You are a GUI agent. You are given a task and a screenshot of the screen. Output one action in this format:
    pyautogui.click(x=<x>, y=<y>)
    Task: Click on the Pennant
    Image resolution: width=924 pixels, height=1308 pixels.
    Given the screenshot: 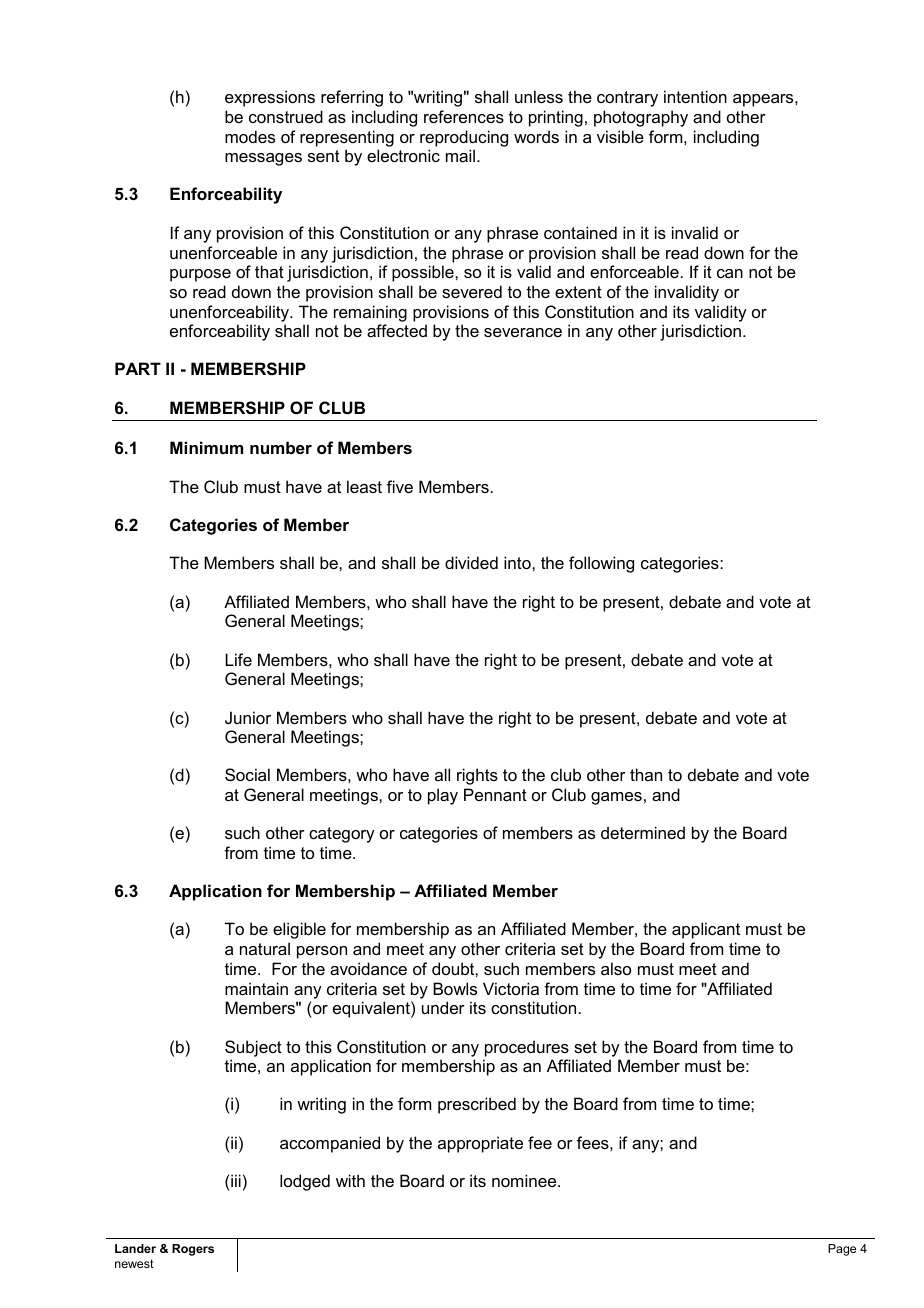 What is the action you would take?
    pyautogui.click(x=495, y=794)
